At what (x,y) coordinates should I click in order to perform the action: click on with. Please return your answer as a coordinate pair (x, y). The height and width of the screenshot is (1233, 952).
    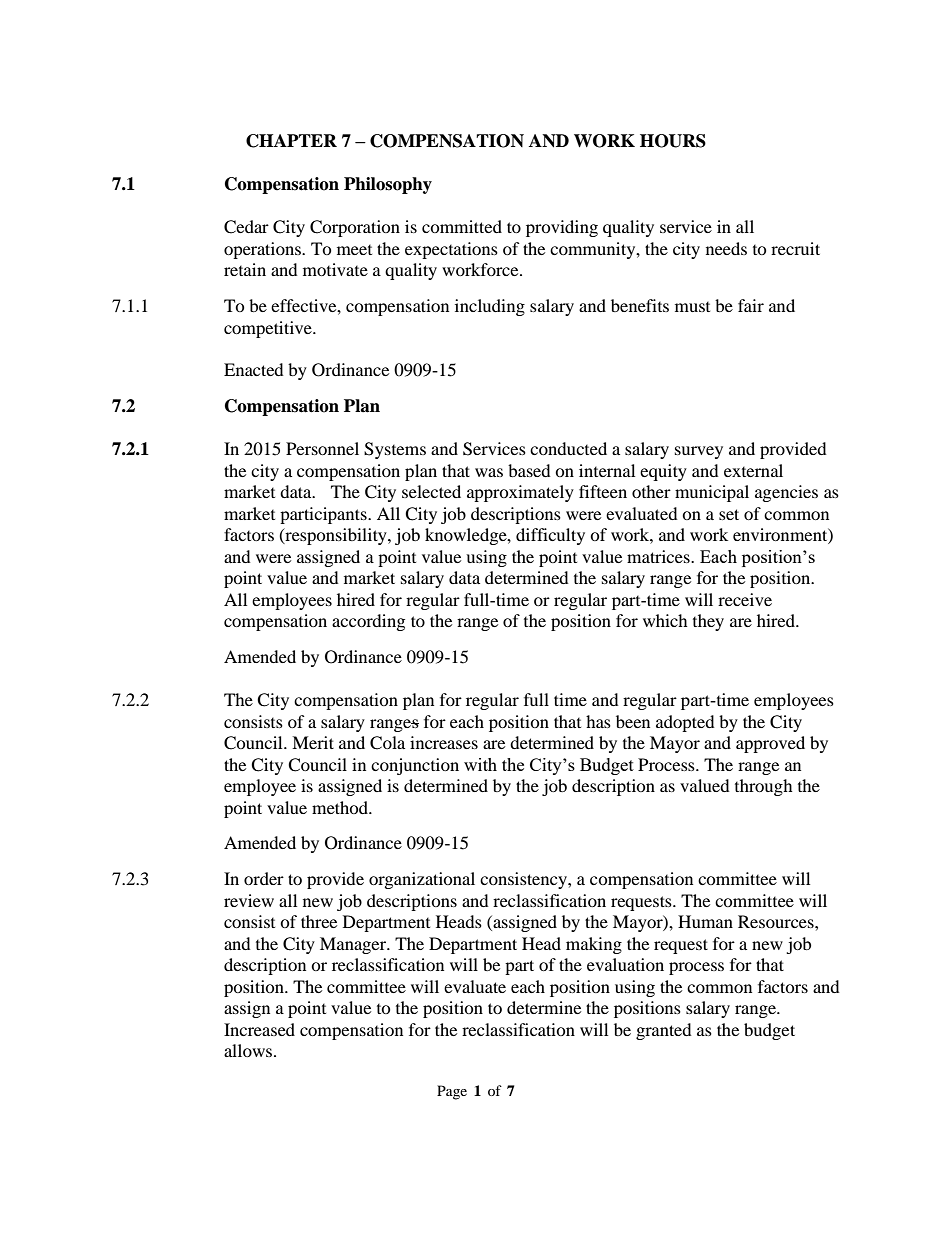
    Looking at the image, I should click on (480, 764).
